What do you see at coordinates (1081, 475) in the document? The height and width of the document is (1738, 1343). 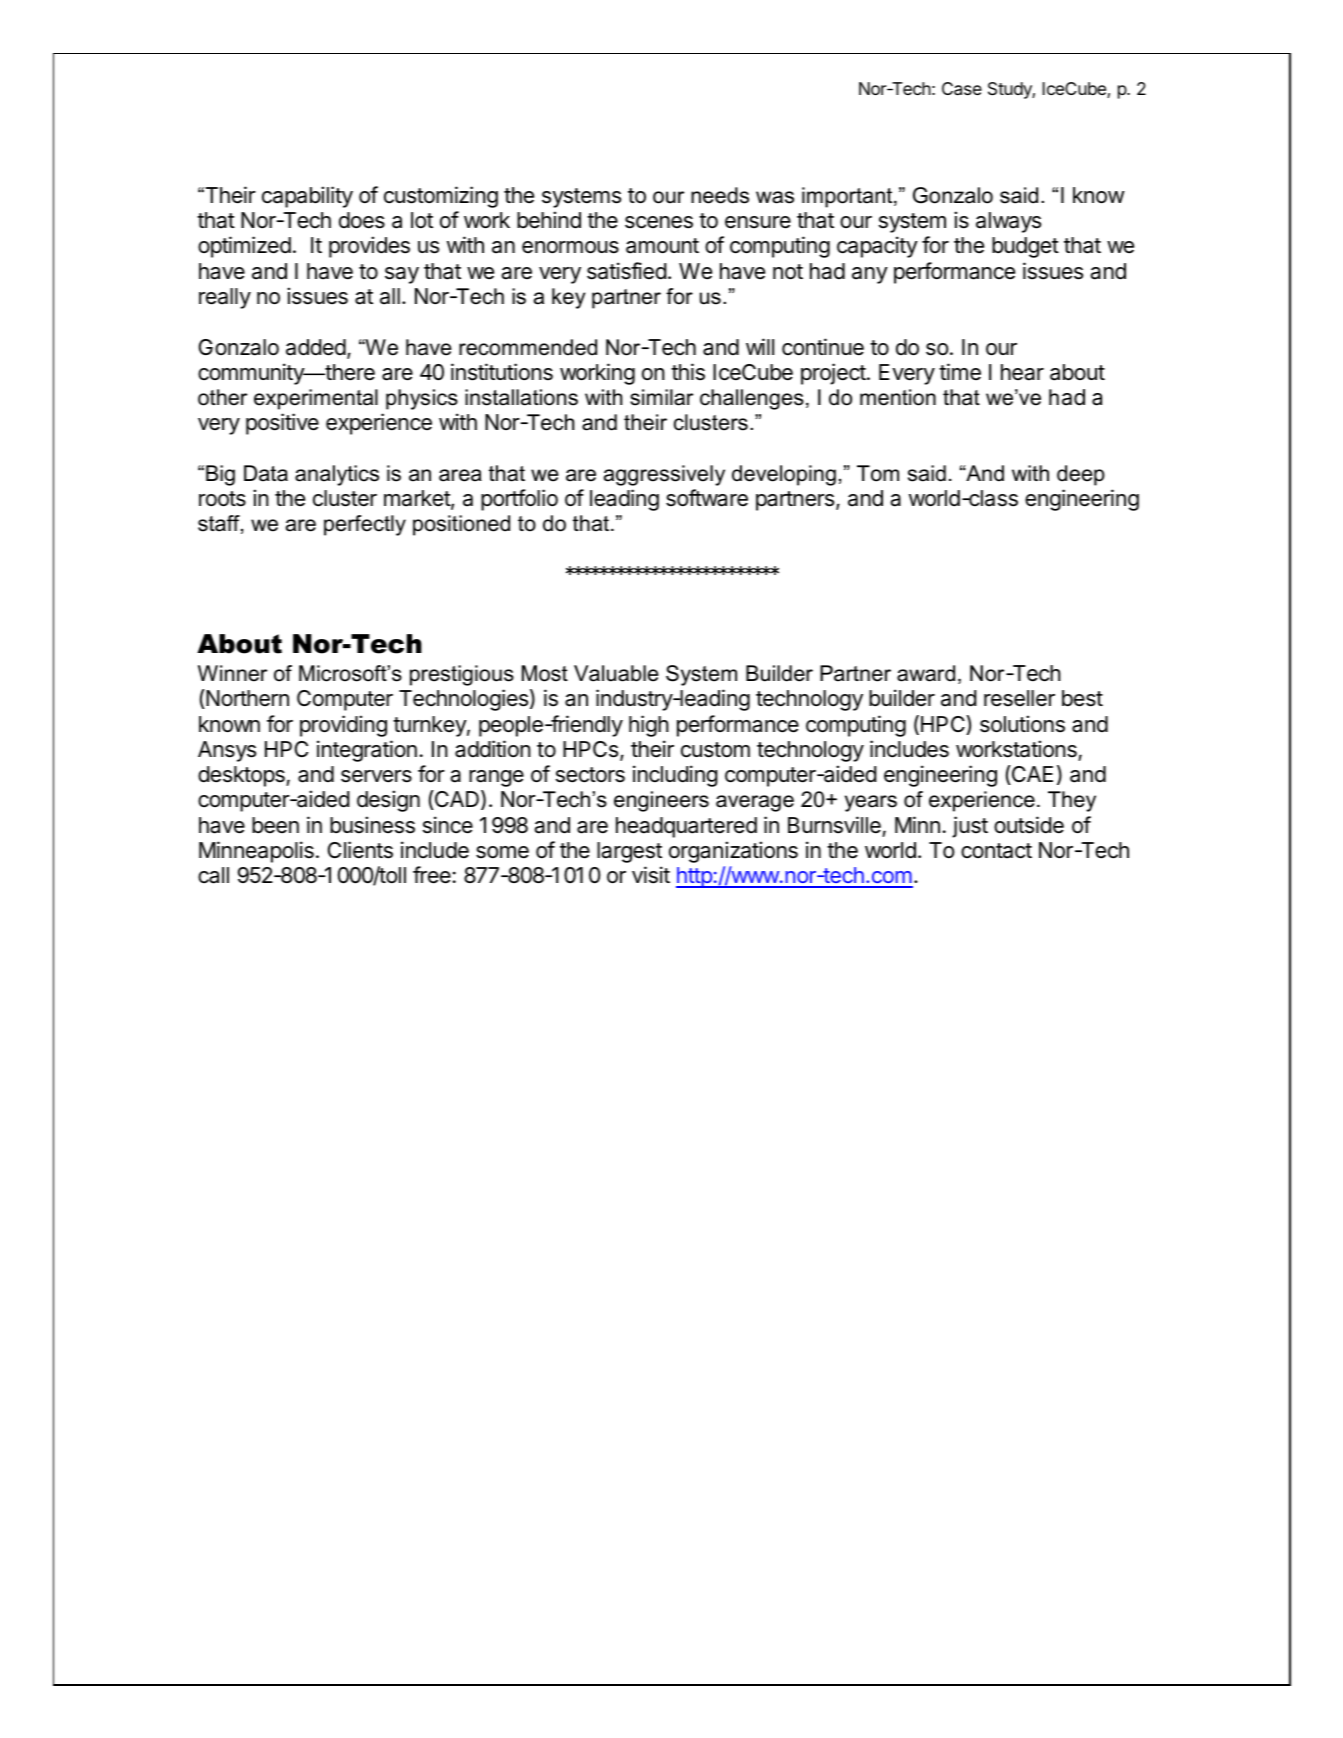 I see `deep` at bounding box center [1081, 475].
